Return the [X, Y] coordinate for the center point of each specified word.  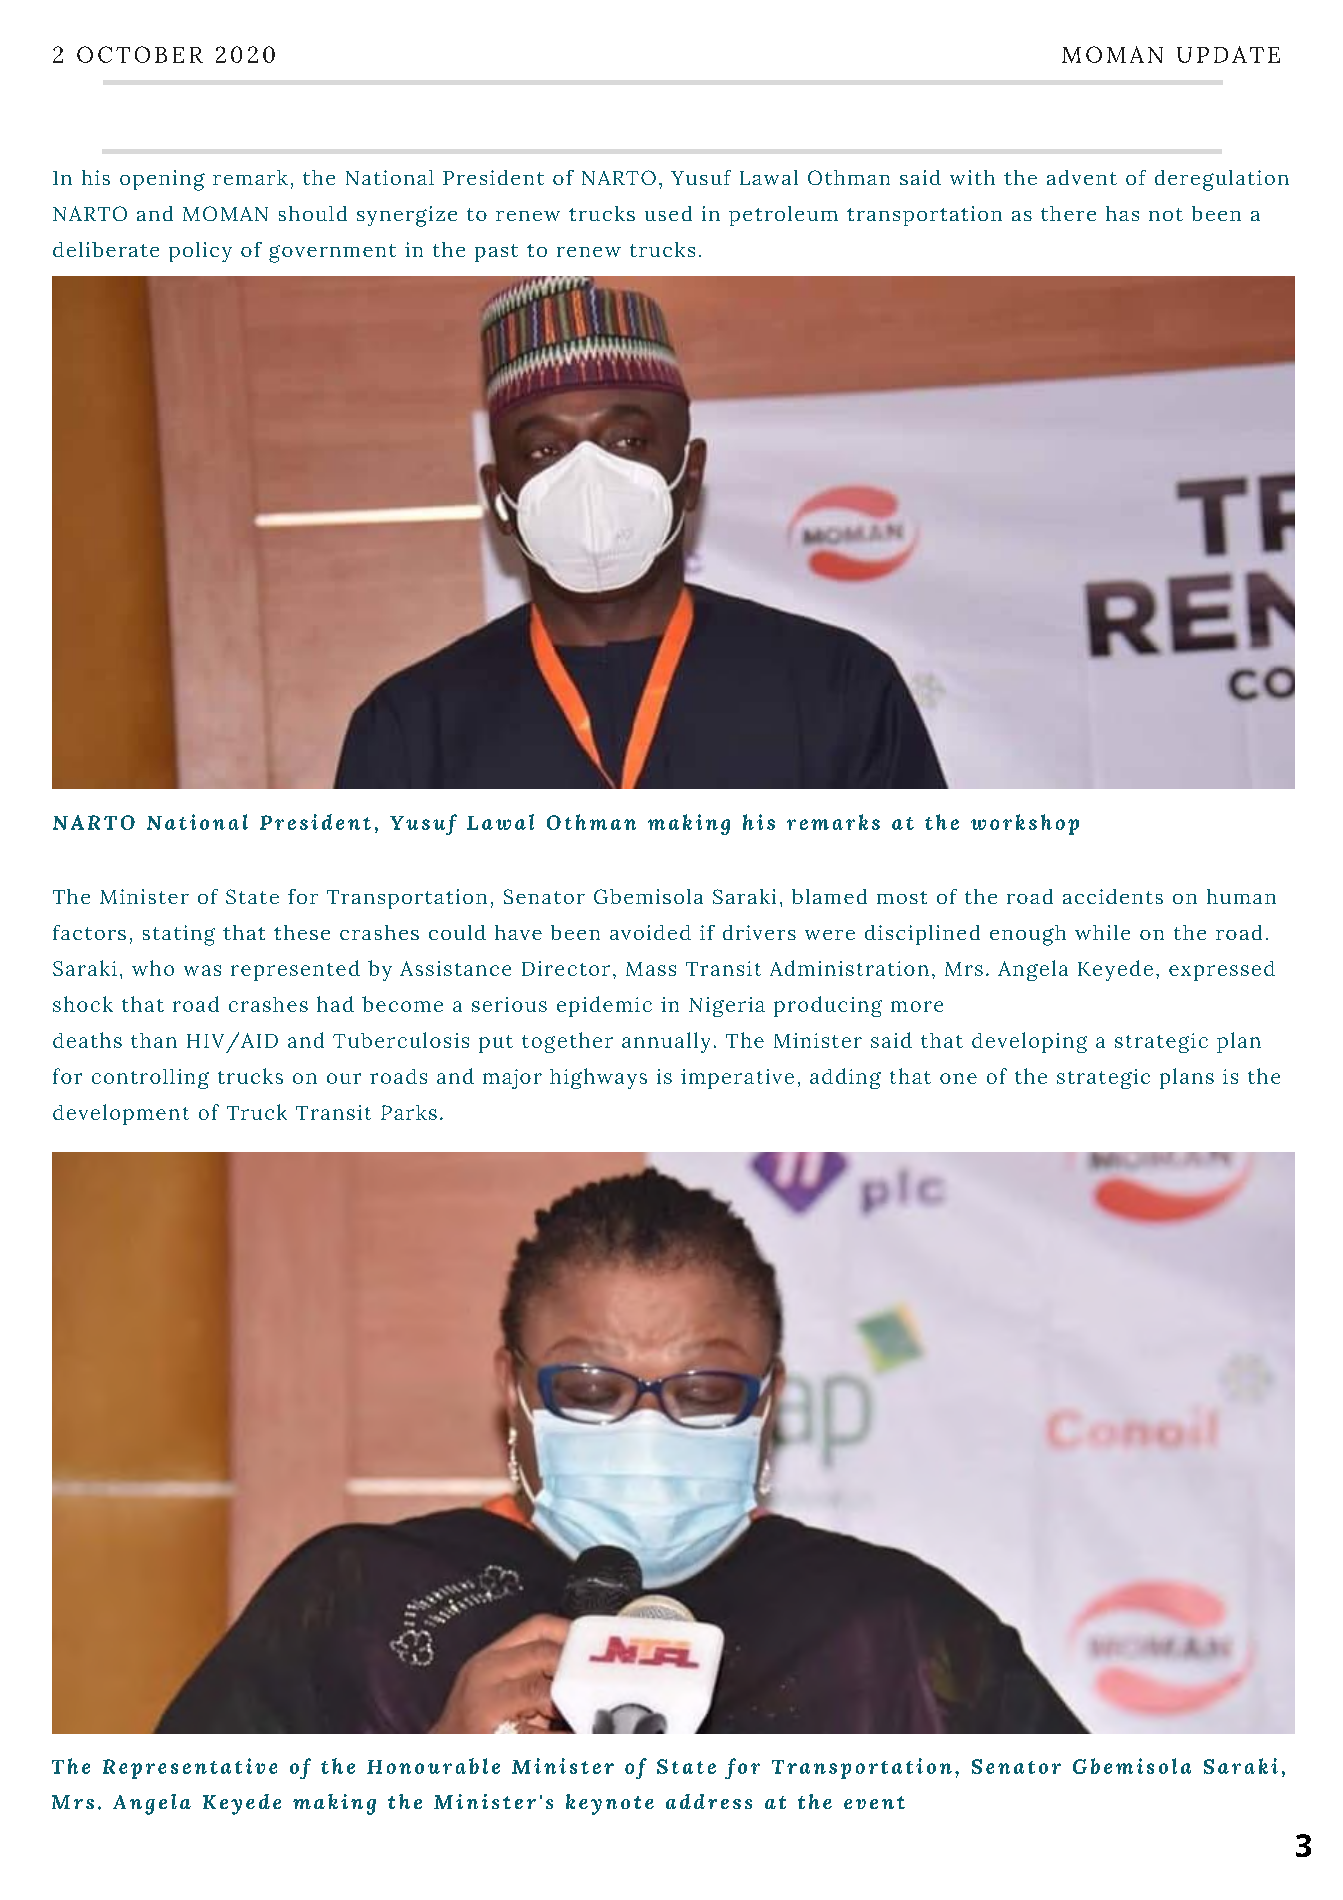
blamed [829, 896]
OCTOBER [140, 54]
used [668, 213]
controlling [150, 1079]
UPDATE [1228, 54]
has [1122, 213]
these [302, 932]
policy [200, 252]
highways [598, 1078]
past [496, 253]
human [1241, 896]
